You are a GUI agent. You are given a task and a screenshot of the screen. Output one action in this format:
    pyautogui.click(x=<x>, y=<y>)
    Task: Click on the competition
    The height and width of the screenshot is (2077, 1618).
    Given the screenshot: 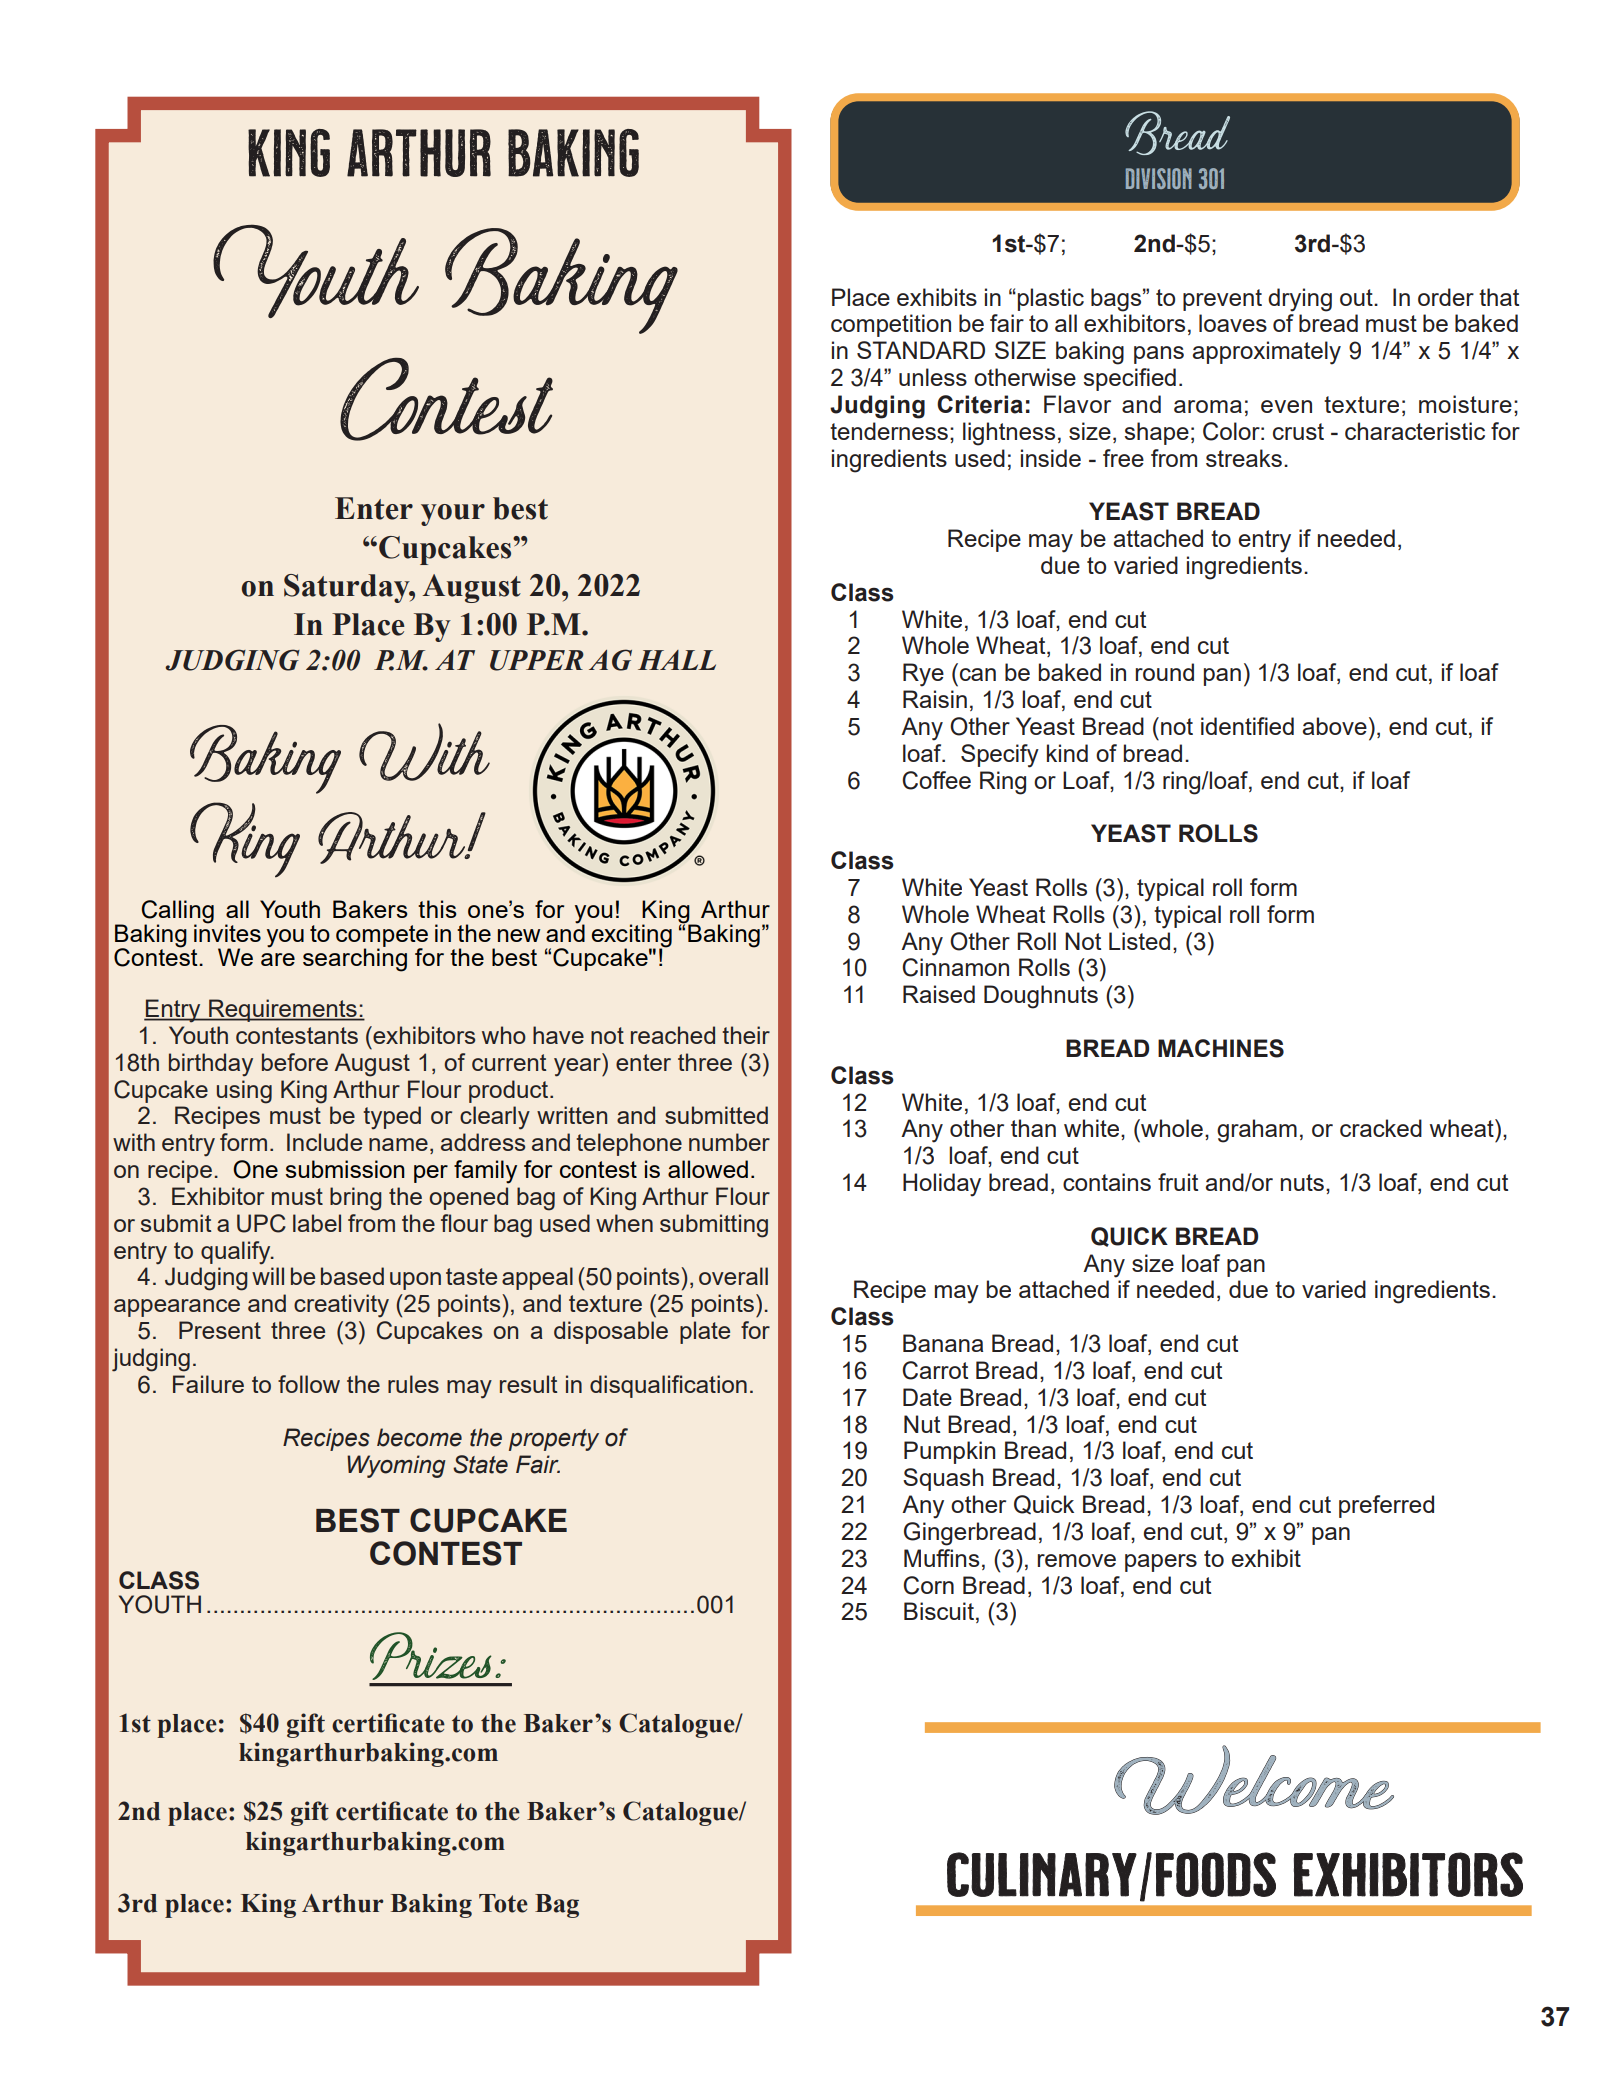 What is the action you would take?
    pyautogui.click(x=891, y=325)
